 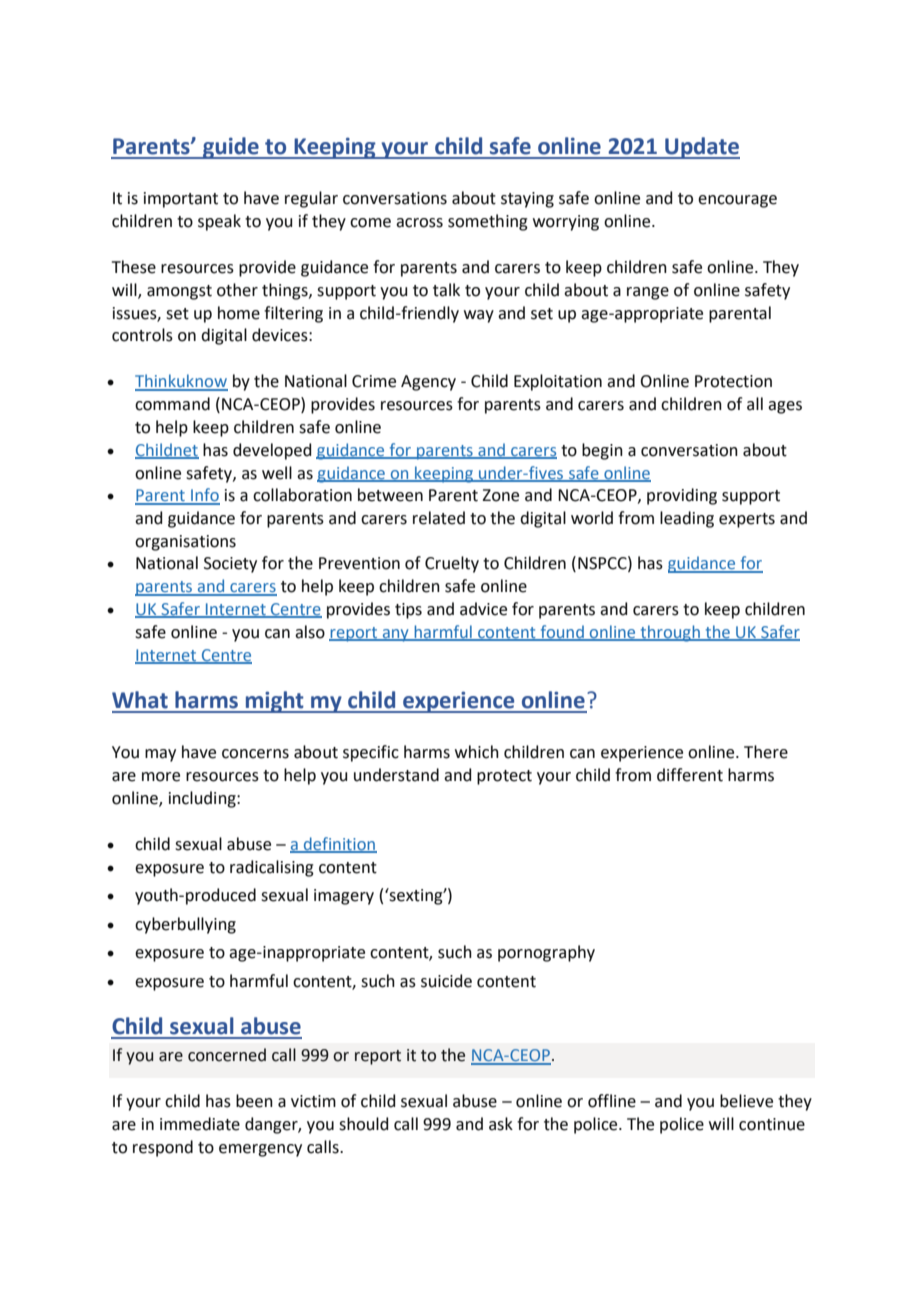 I want to click on which, so click(x=477, y=752).
